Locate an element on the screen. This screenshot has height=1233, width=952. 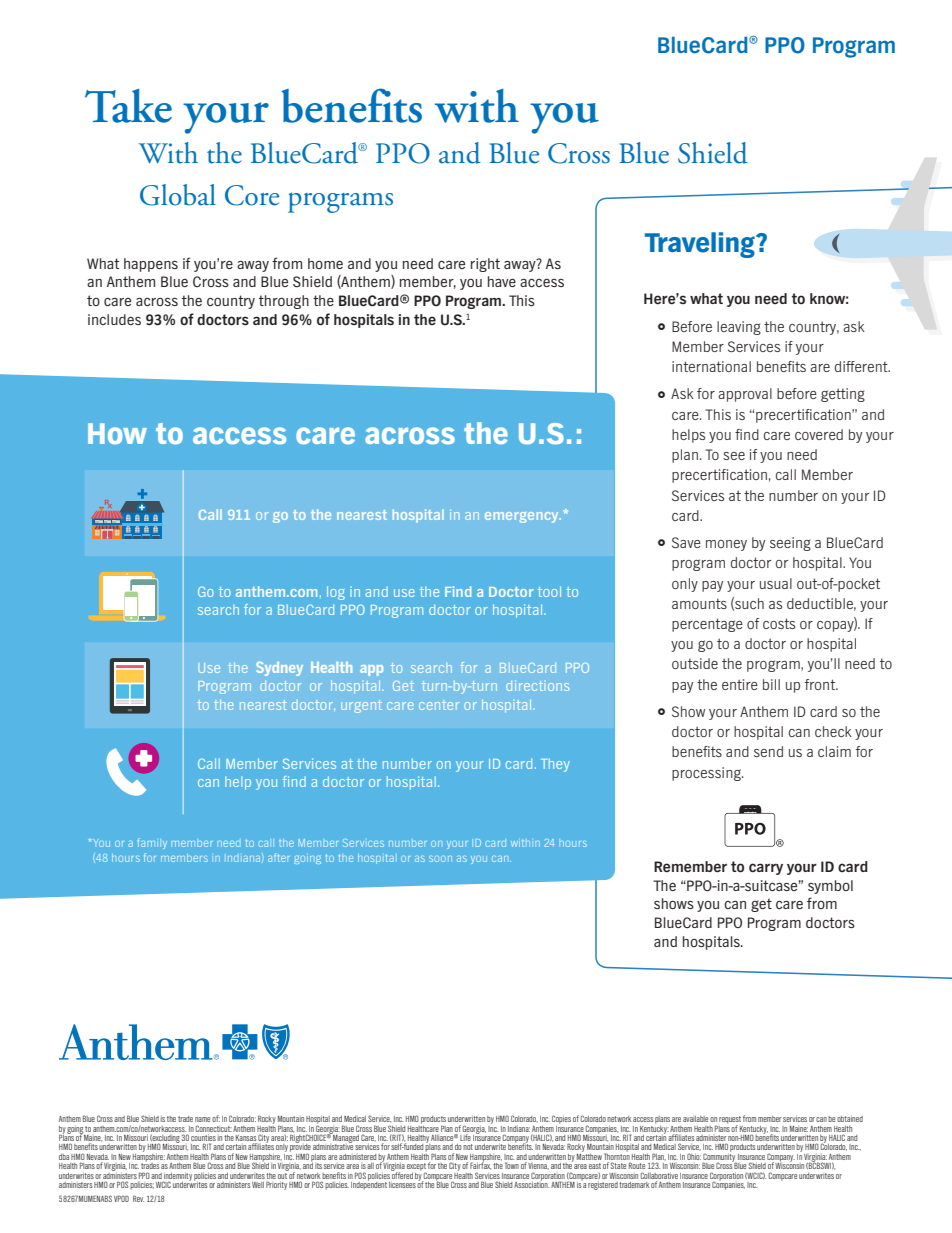
costs is located at coordinates (779, 623).
